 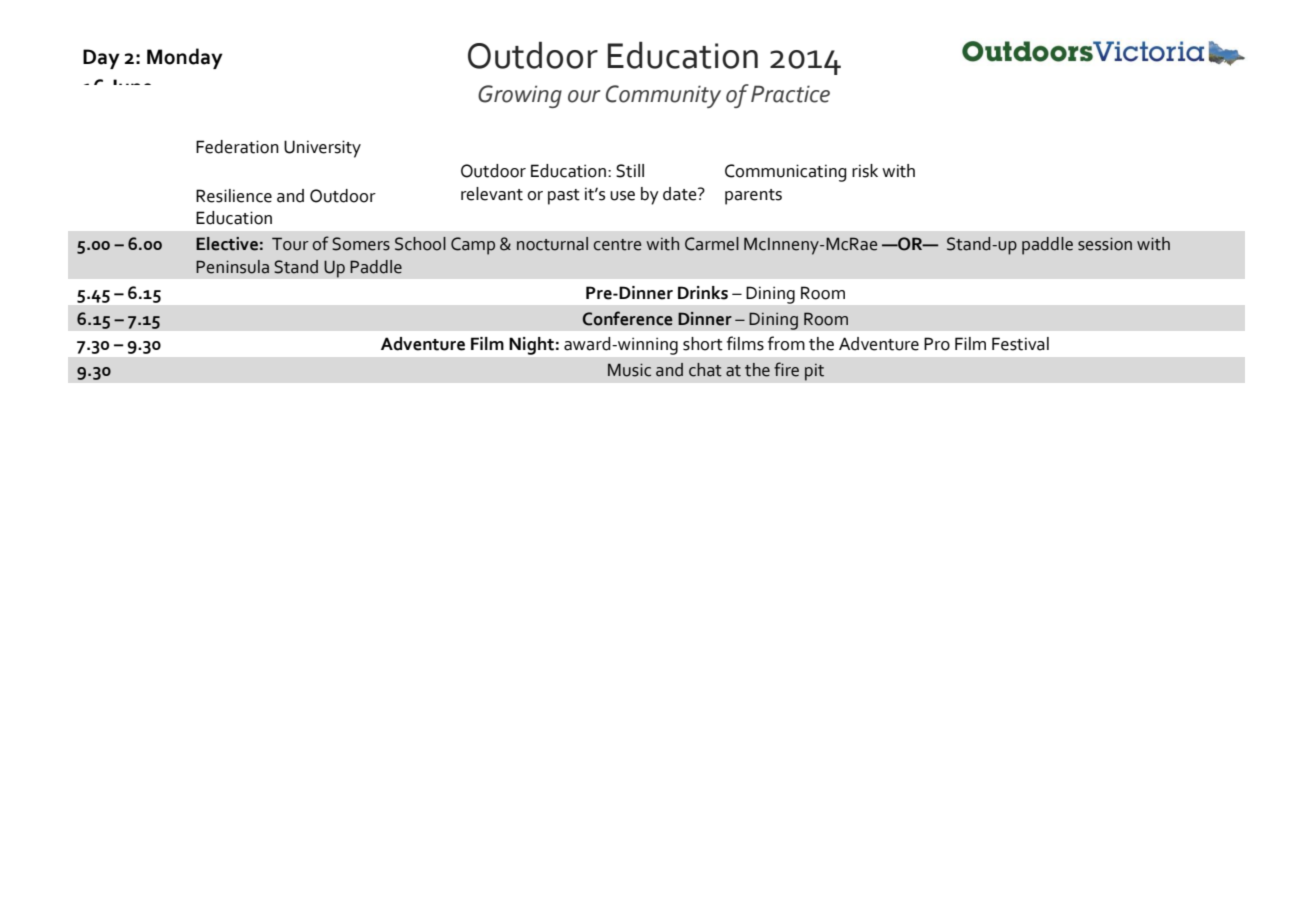 I want to click on Monday, so click(x=185, y=58).
